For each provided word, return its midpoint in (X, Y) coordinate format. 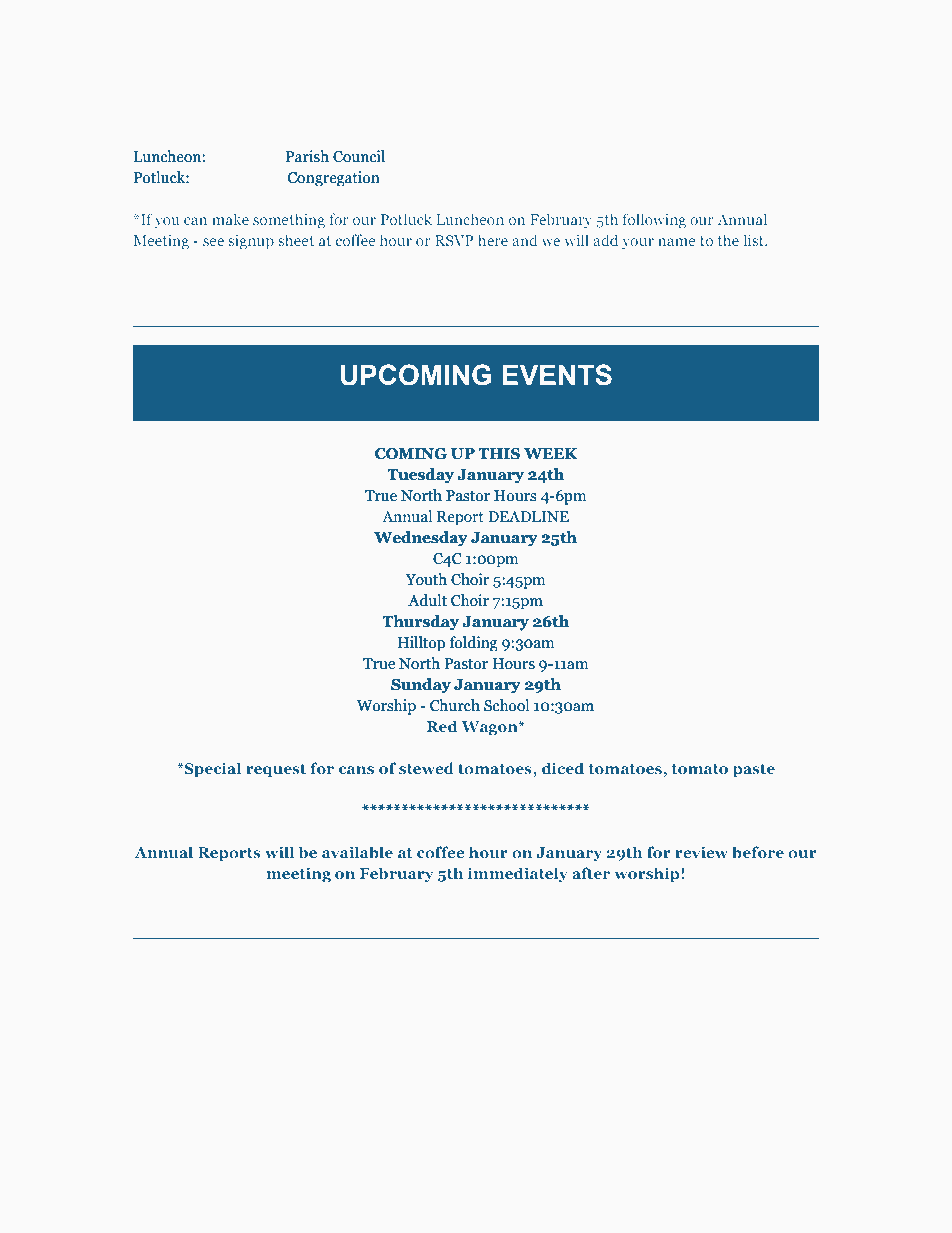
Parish (307, 156)
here (493, 240)
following (654, 220)
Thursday (420, 623)
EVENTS (557, 375)
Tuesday (420, 475)
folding (473, 643)
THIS (499, 454)
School (507, 705)
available (357, 852)
